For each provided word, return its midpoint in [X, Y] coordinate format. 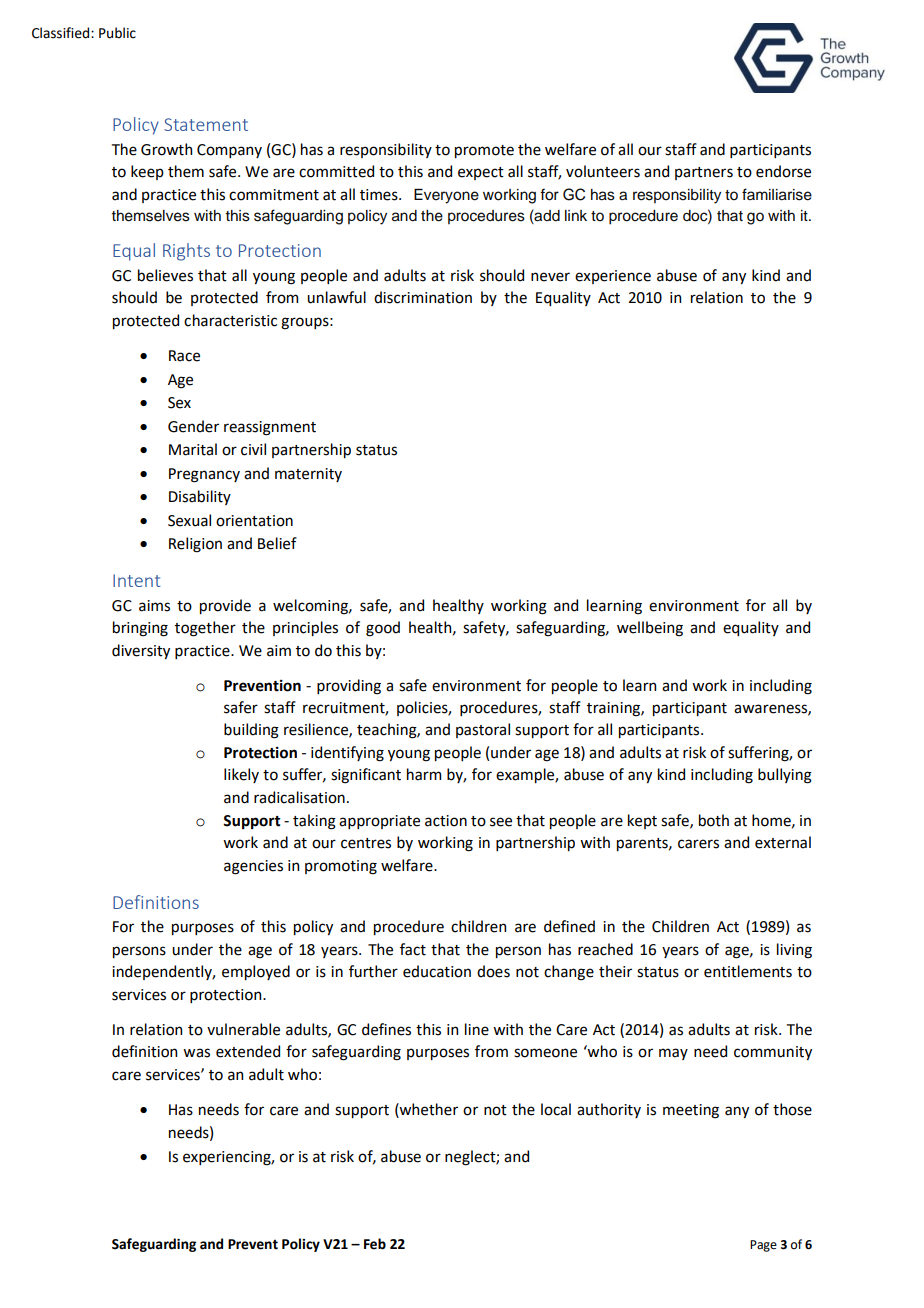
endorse [783, 171]
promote [484, 151]
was [196, 1053]
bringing [140, 629]
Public [117, 33]
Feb [375, 1244]
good [383, 629]
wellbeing [650, 629]
